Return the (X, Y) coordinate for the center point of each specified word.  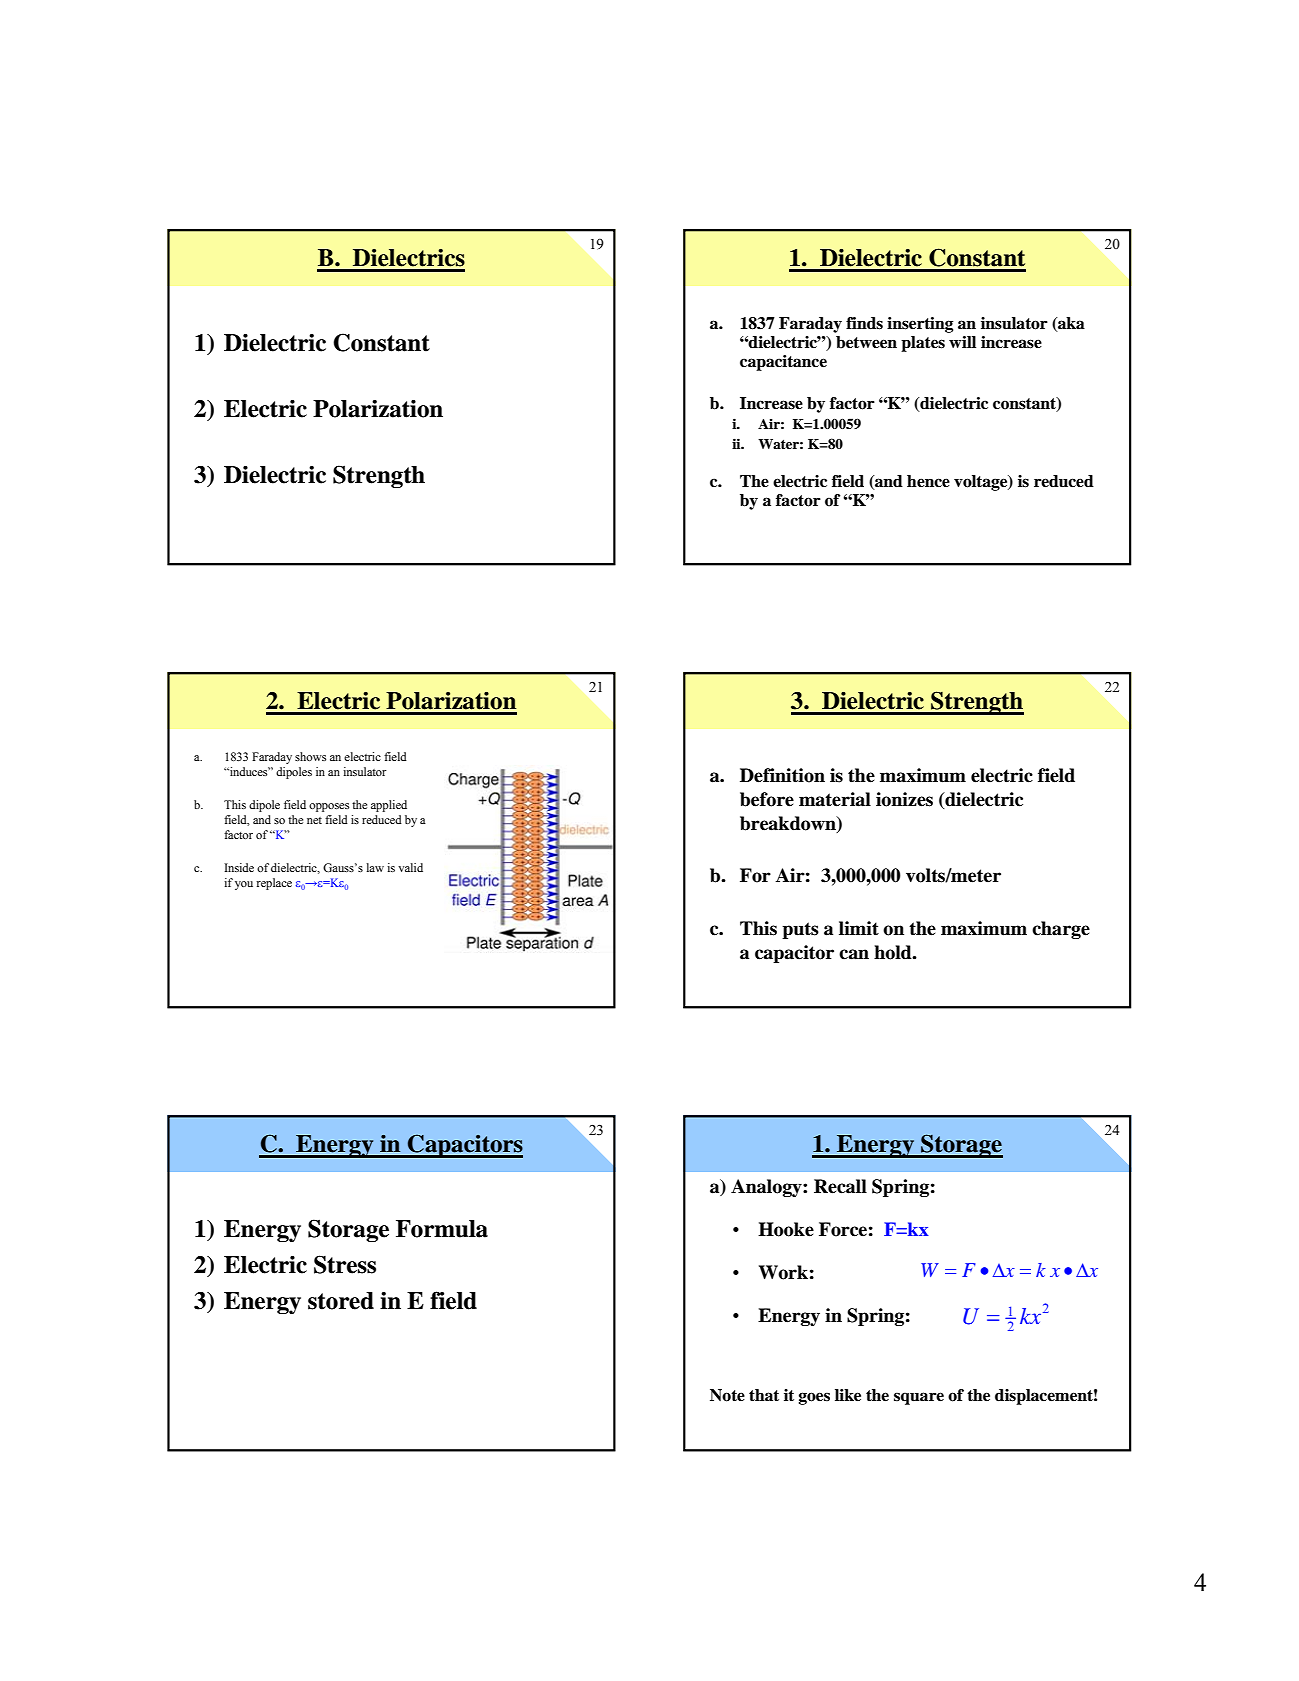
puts (800, 930)
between (866, 342)
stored (341, 1301)
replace (274, 884)
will (962, 342)
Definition (782, 775)
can (854, 954)
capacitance (783, 363)
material (835, 799)
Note (727, 1395)
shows (310, 756)
